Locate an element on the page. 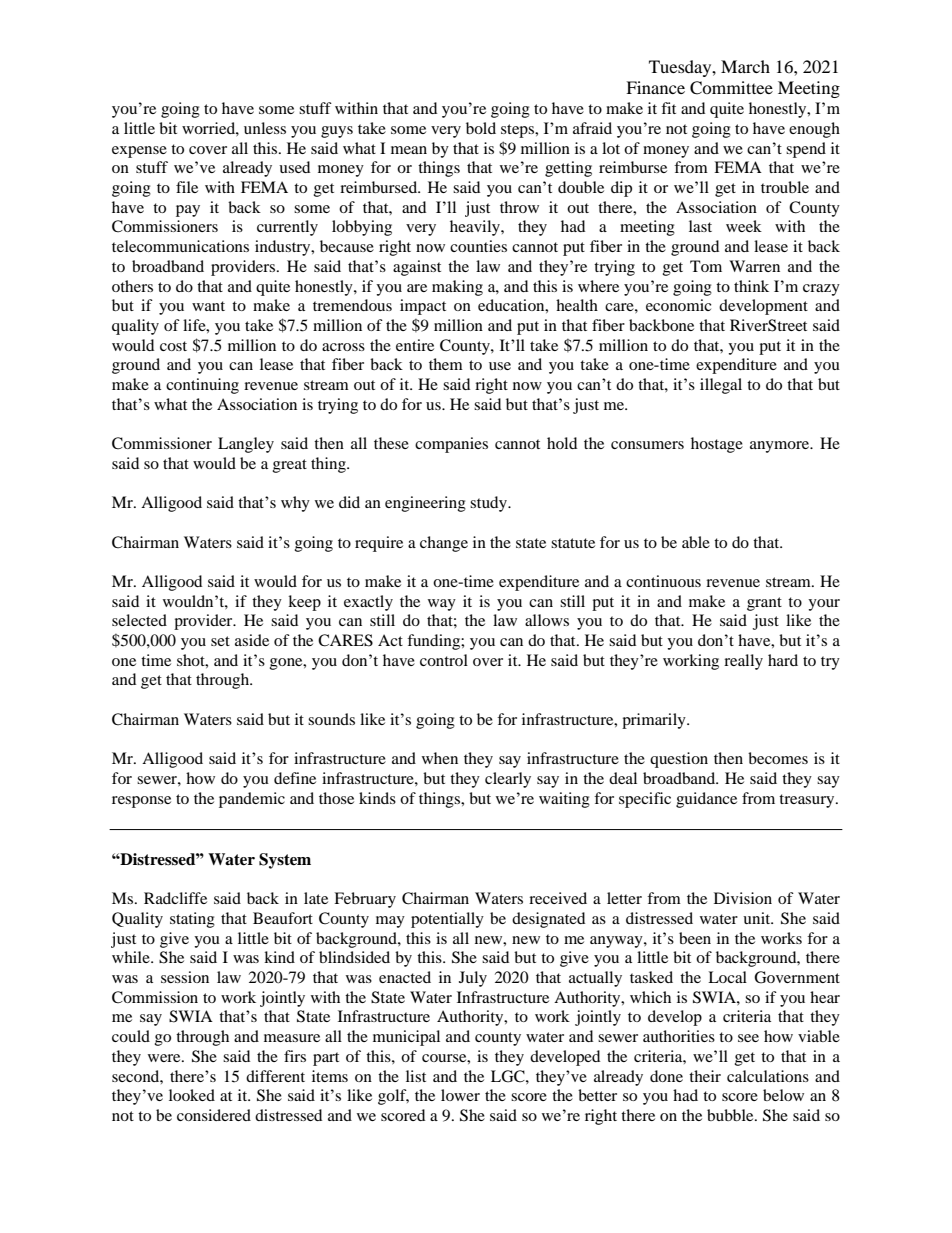 The width and height of the image is (952, 1233). Committee is located at coordinates (731, 88).
